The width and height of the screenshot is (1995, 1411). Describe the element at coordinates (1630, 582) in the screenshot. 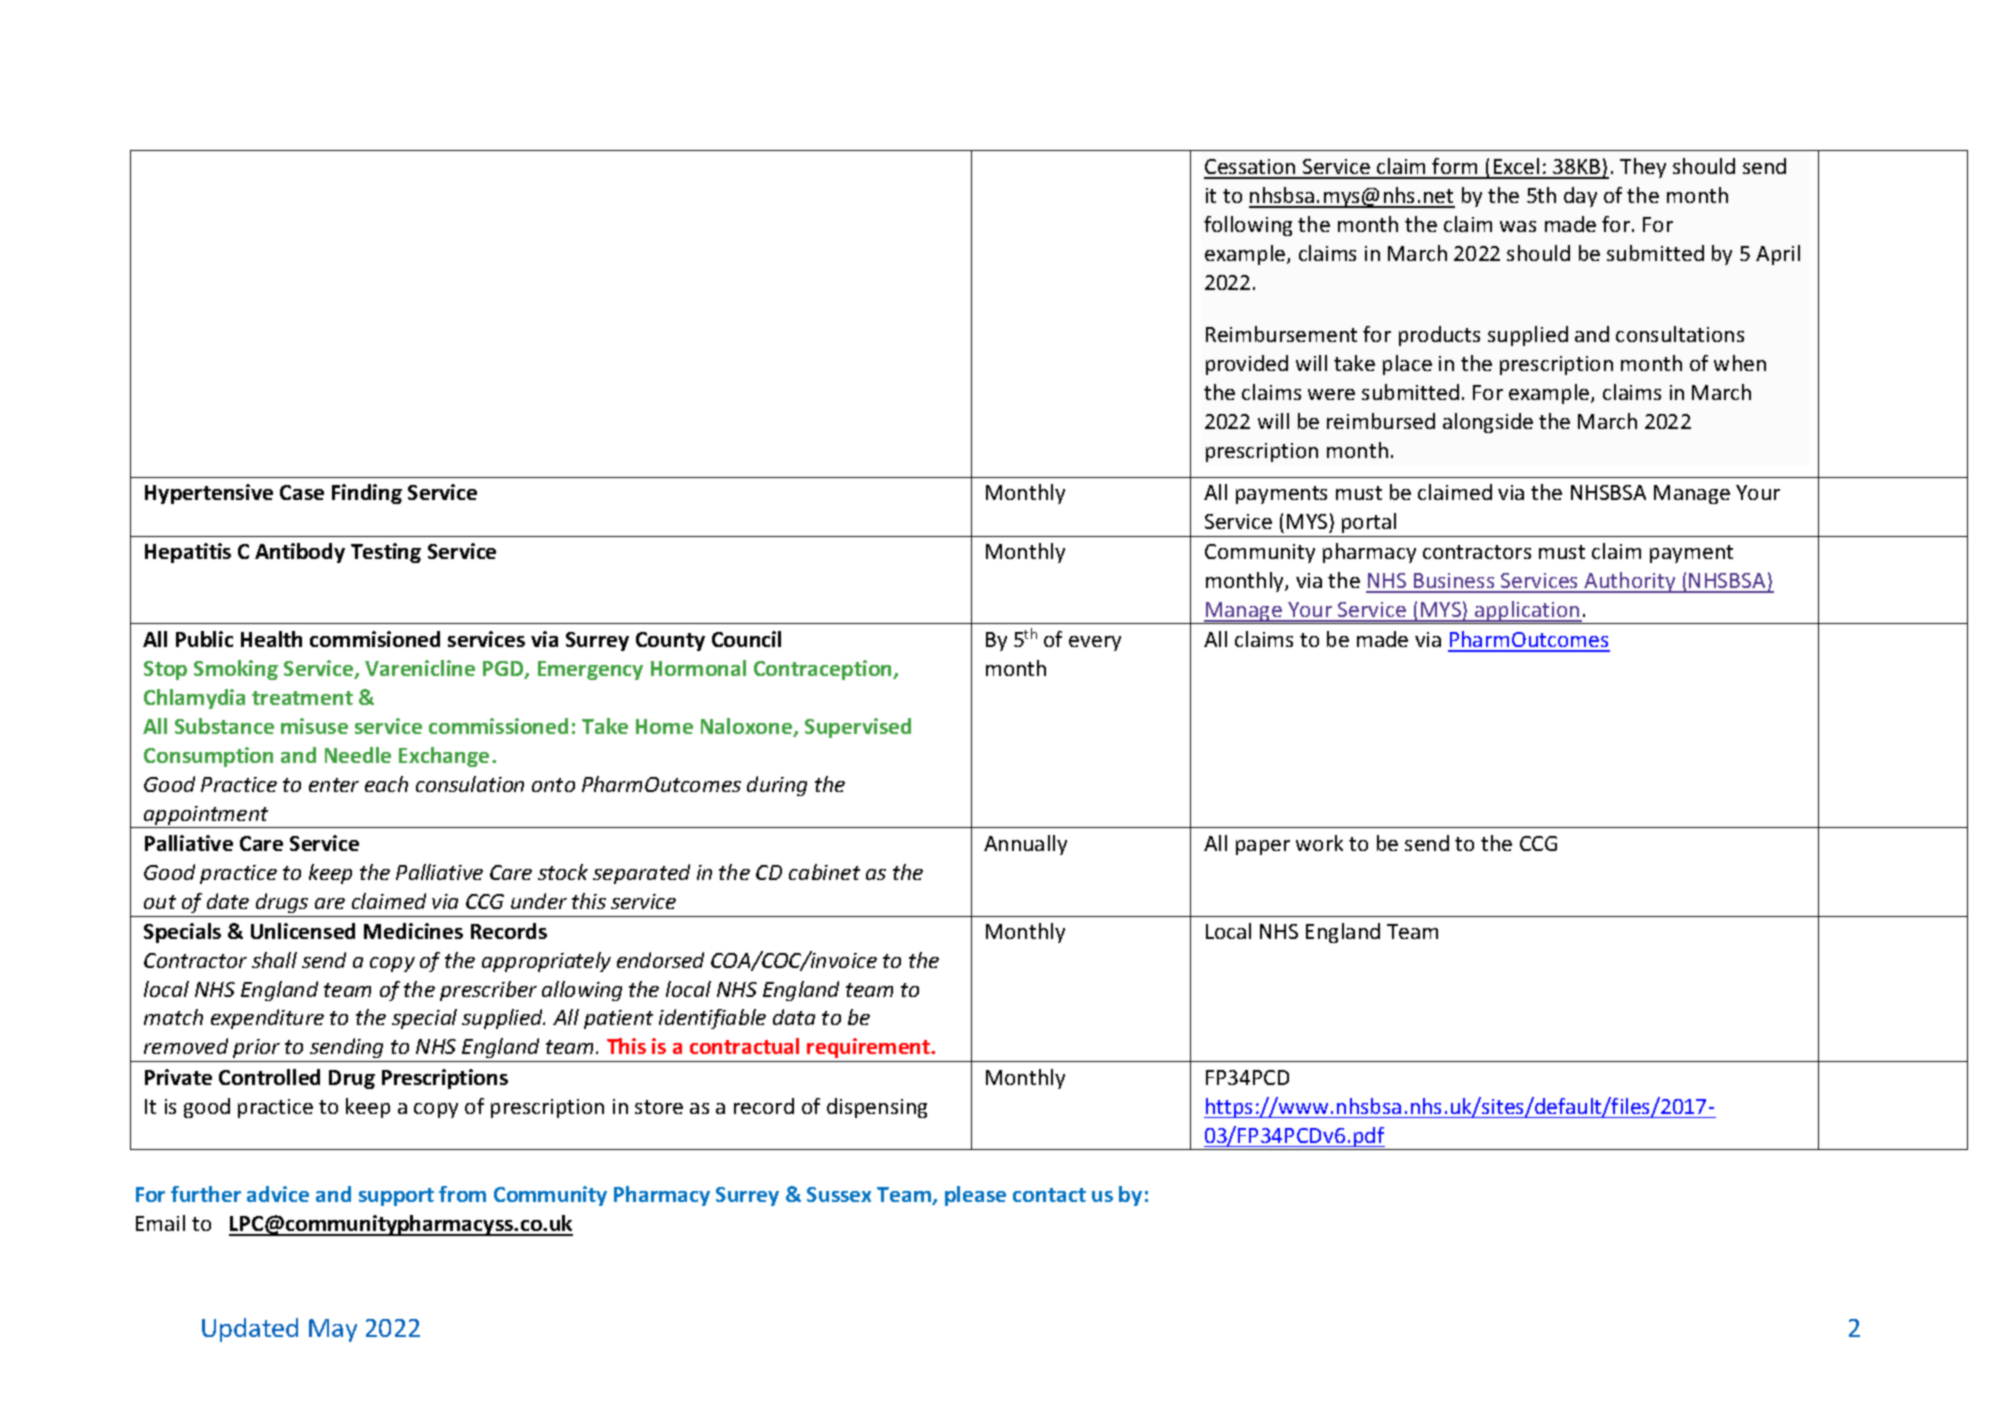

I see `Authority` at that location.
